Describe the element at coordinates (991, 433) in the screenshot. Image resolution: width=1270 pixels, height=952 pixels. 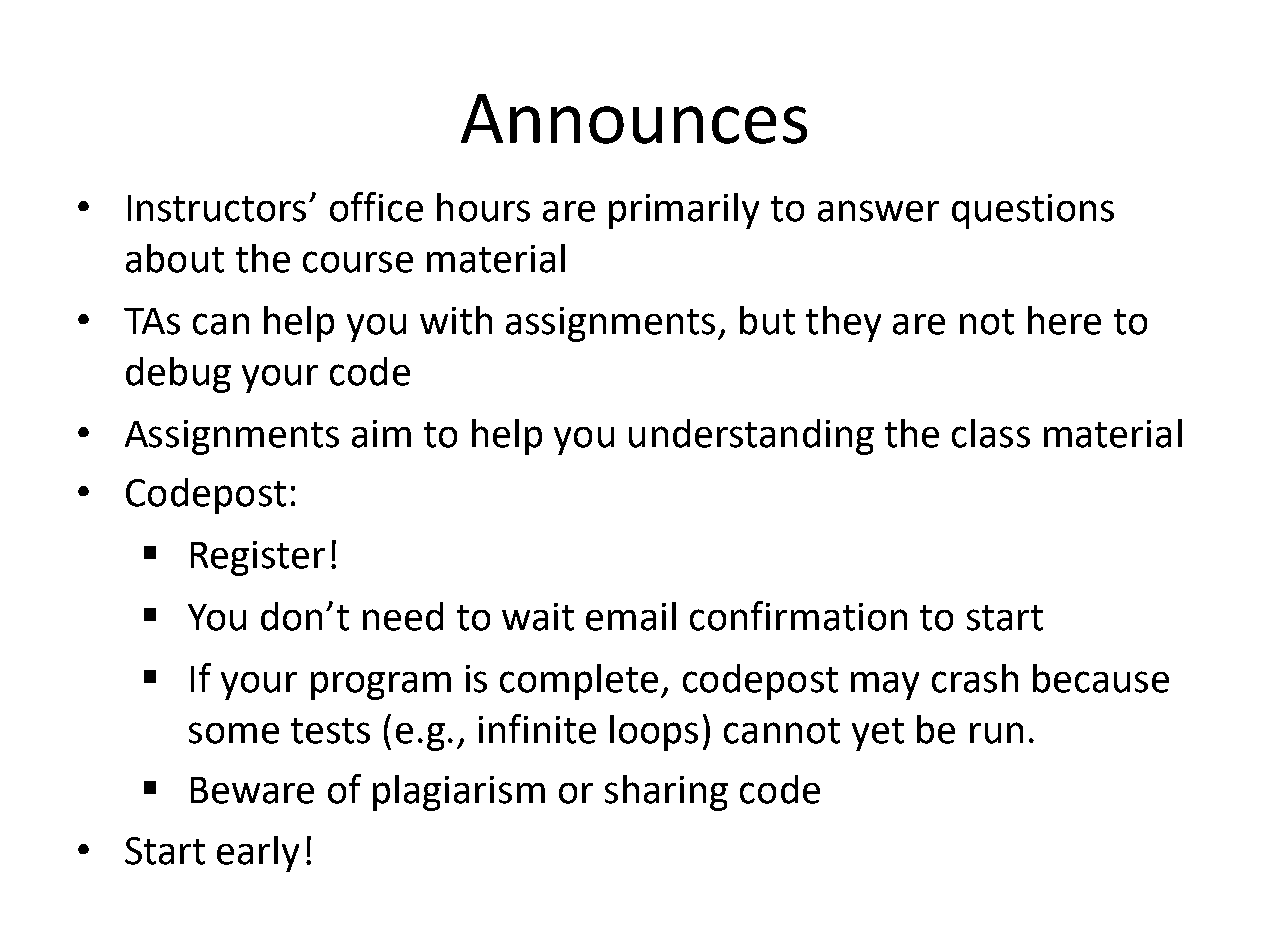
I see `class` at that location.
